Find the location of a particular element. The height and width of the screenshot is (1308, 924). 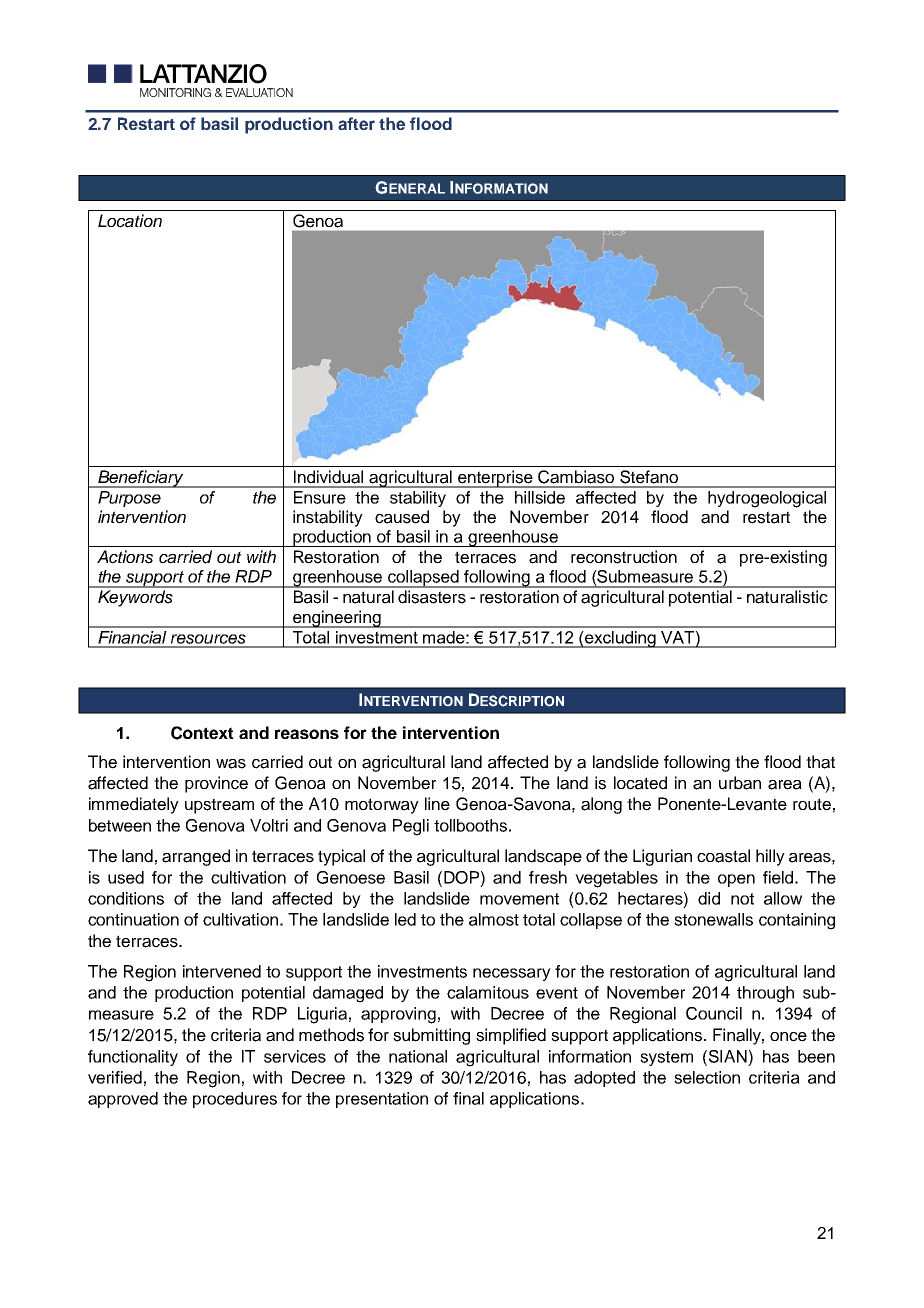

line is located at coordinates (437, 804).
